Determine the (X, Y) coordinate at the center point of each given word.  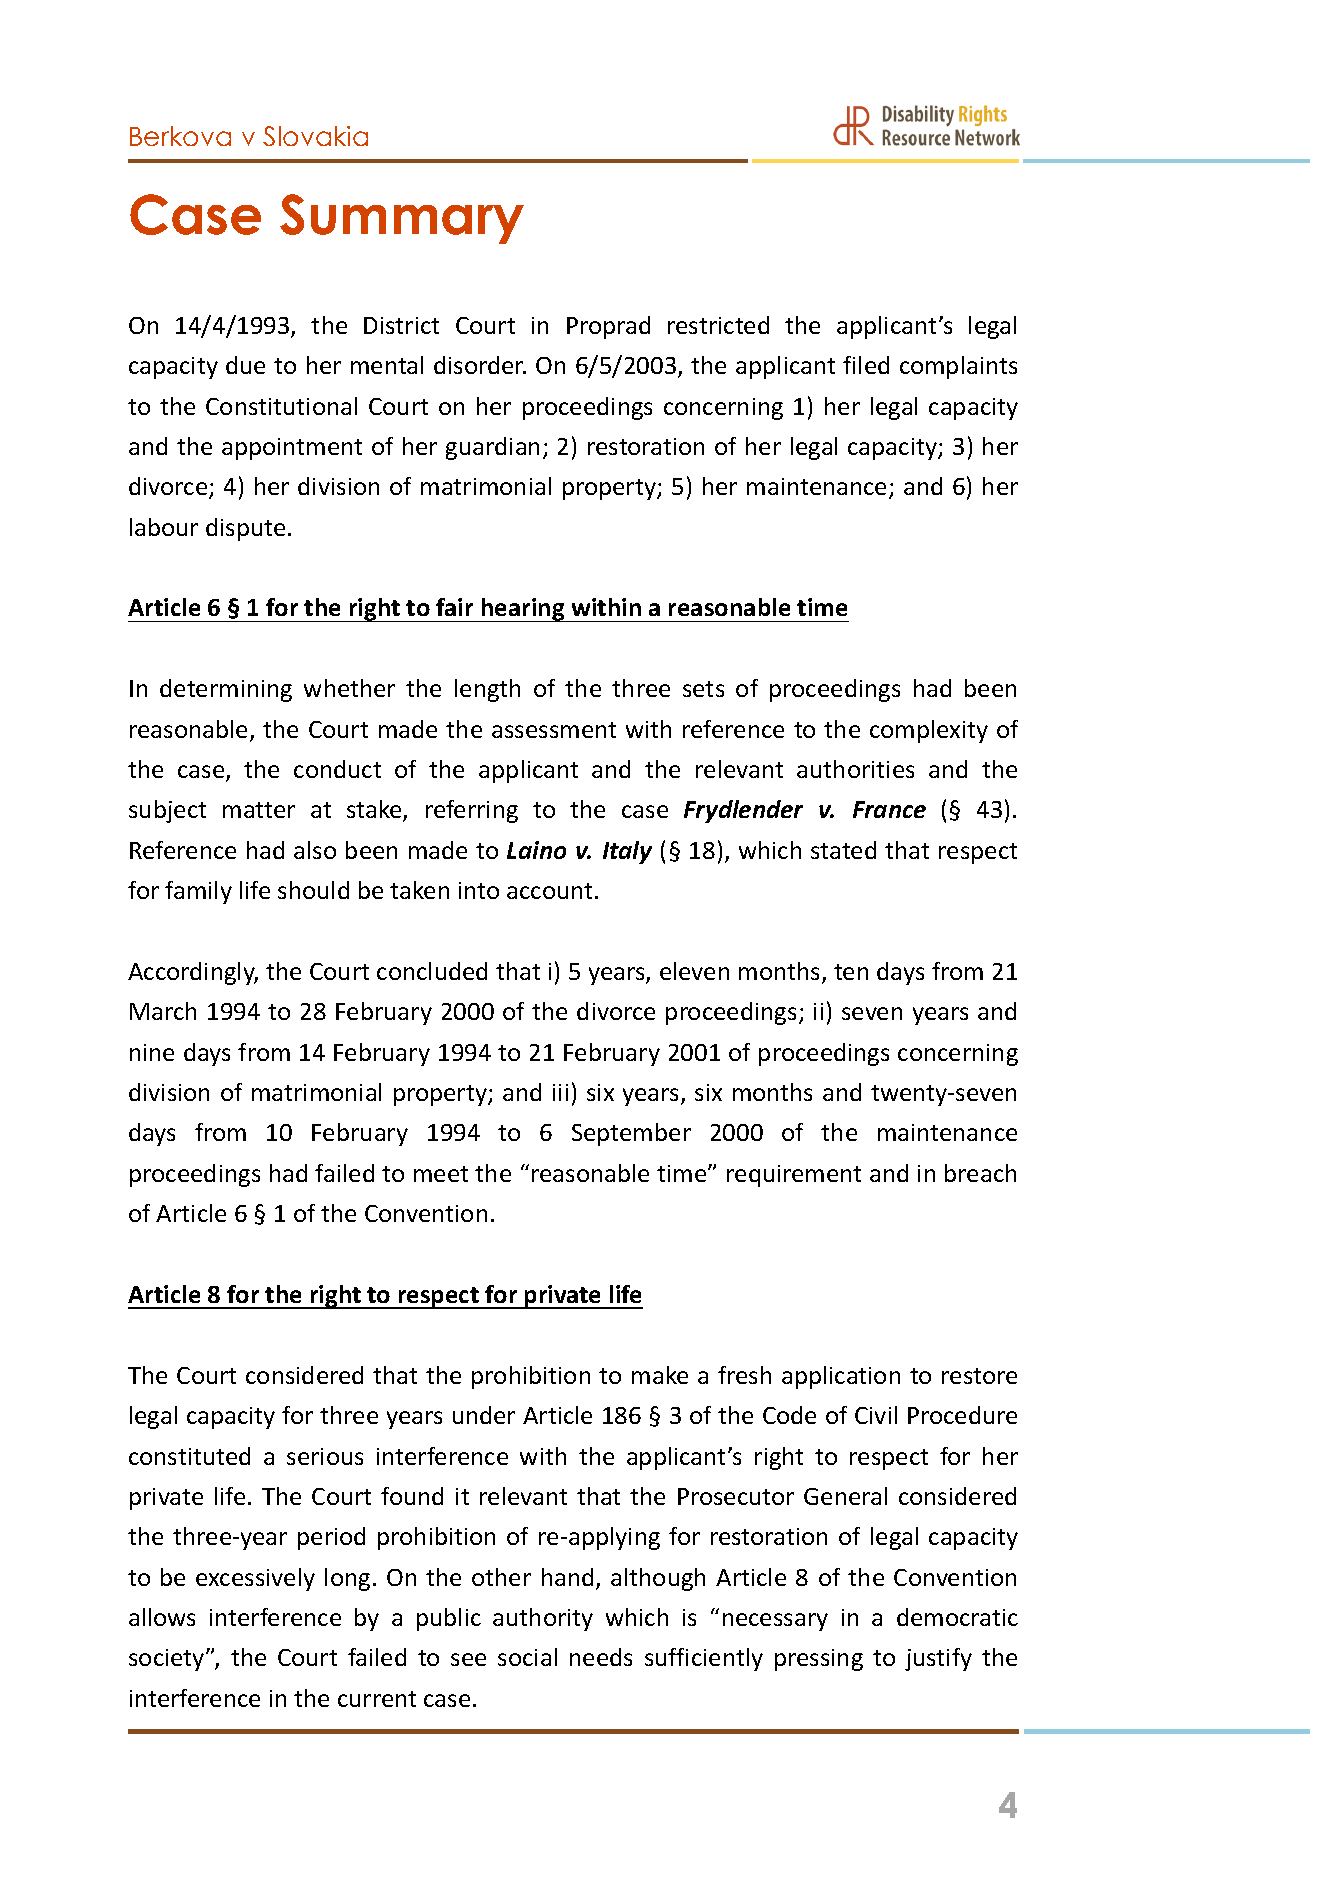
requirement (794, 1176)
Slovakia (315, 136)
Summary (402, 219)
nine (152, 1052)
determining (226, 690)
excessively (255, 1579)
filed (866, 365)
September (631, 1134)
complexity (929, 731)
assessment (554, 730)
